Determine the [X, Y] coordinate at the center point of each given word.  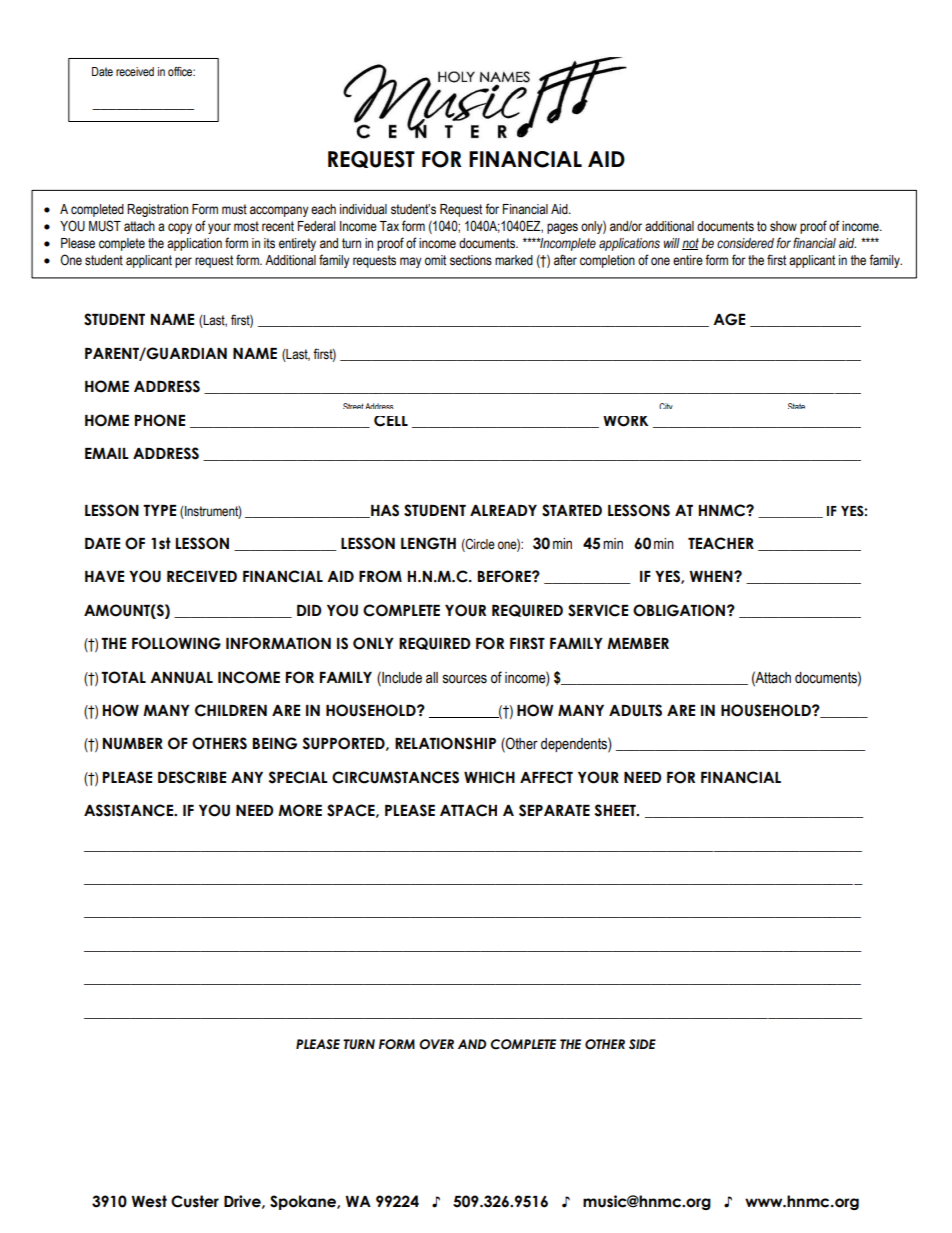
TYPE [159, 510]
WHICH [489, 777]
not [690, 244]
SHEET [616, 810]
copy [180, 228]
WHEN [712, 576]
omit [435, 260]
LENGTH [428, 543]
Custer [195, 1201]
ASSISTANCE [130, 810]
